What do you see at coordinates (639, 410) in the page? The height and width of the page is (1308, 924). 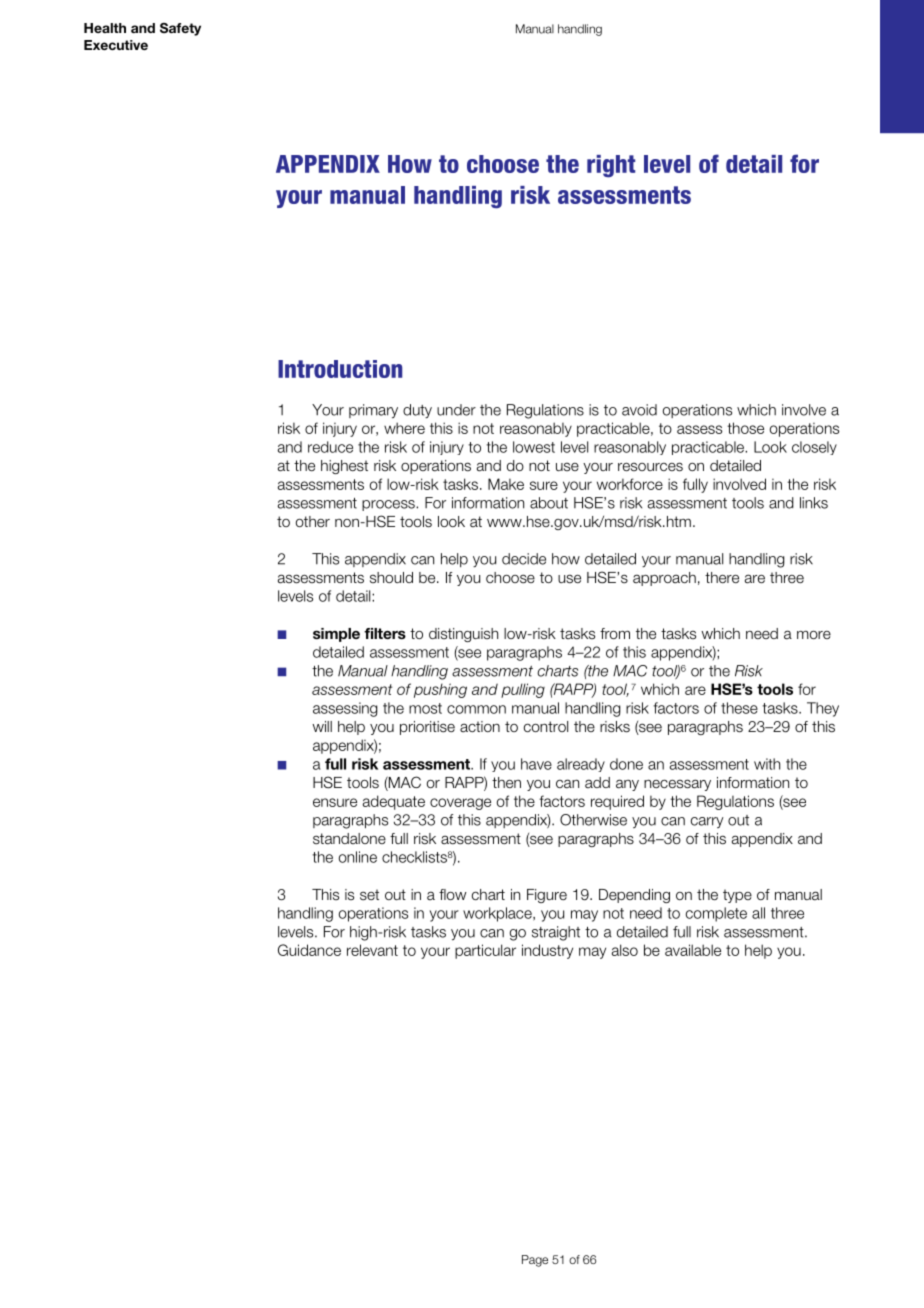 I see `avoid` at bounding box center [639, 410].
